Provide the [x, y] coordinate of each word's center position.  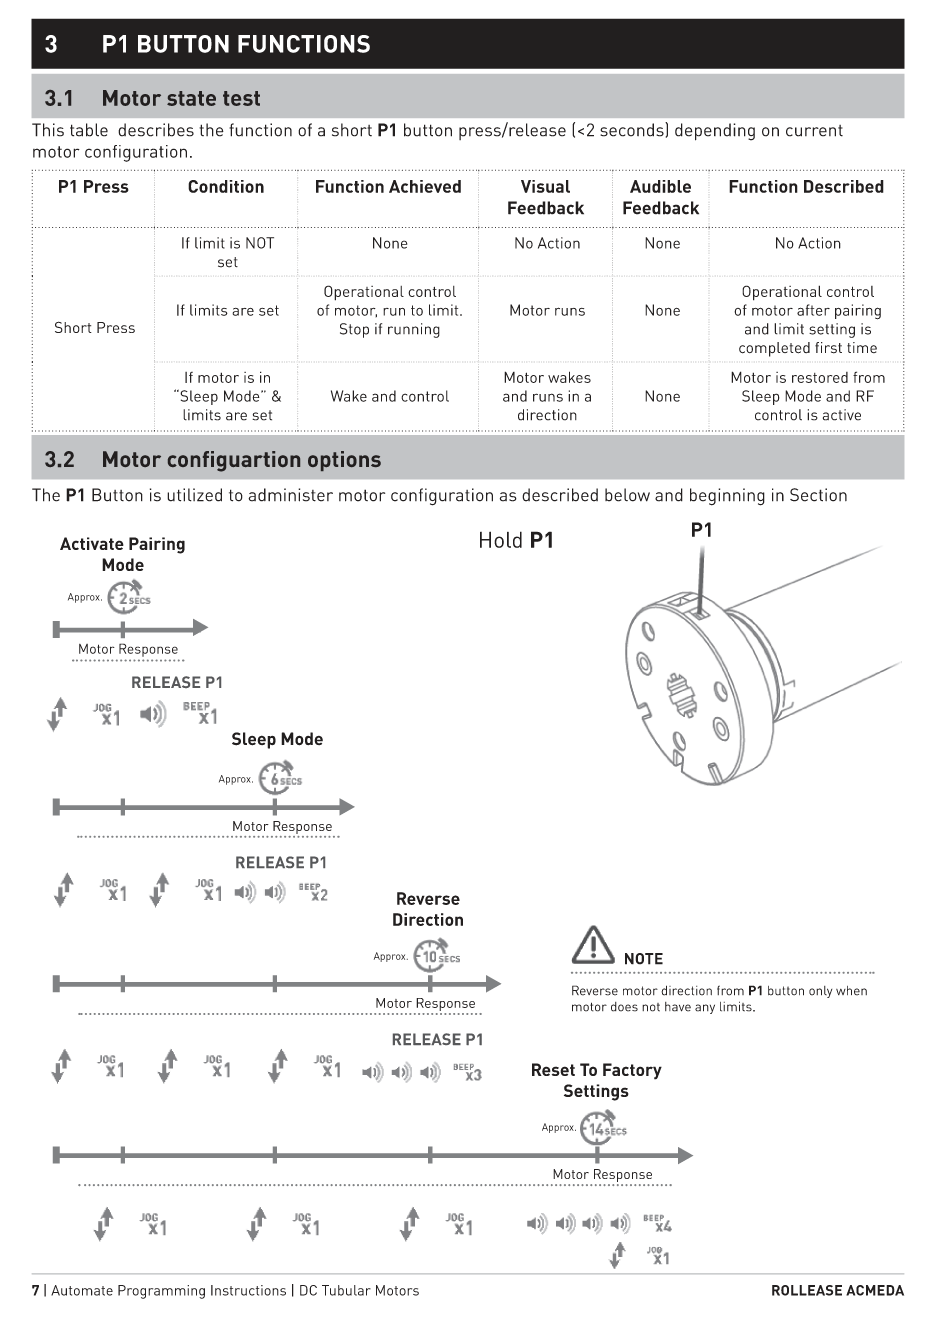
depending [715, 132]
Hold [501, 539]
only [820, 992]
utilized [194, 495]
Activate [92, 543]
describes [156, 130]
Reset [553, 1069]
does [624, 1007]
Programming [161, 1292]
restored [820, 377]
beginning [727, 497]
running [414, 330]
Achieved [425, 186]
